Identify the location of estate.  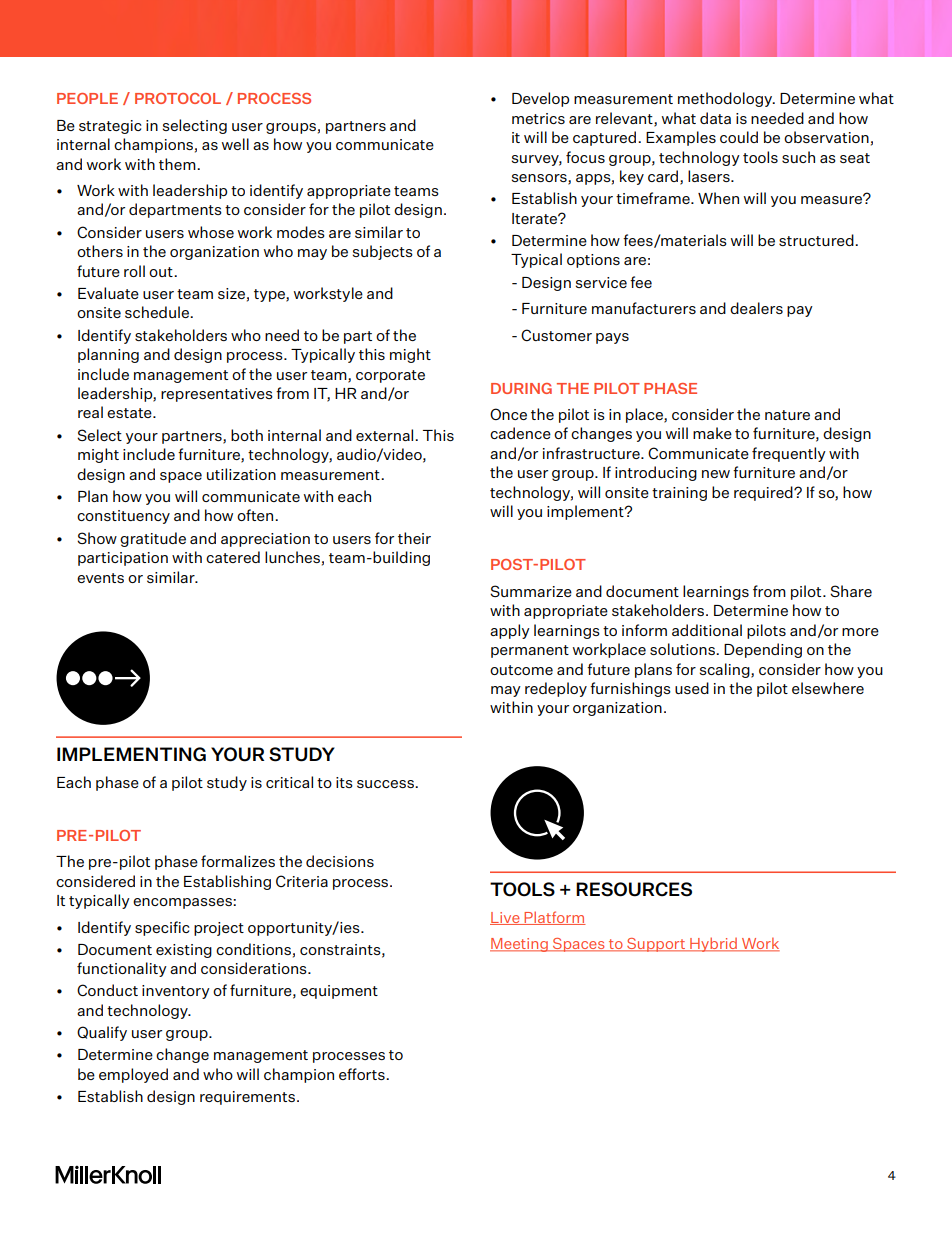
(130, 413).
